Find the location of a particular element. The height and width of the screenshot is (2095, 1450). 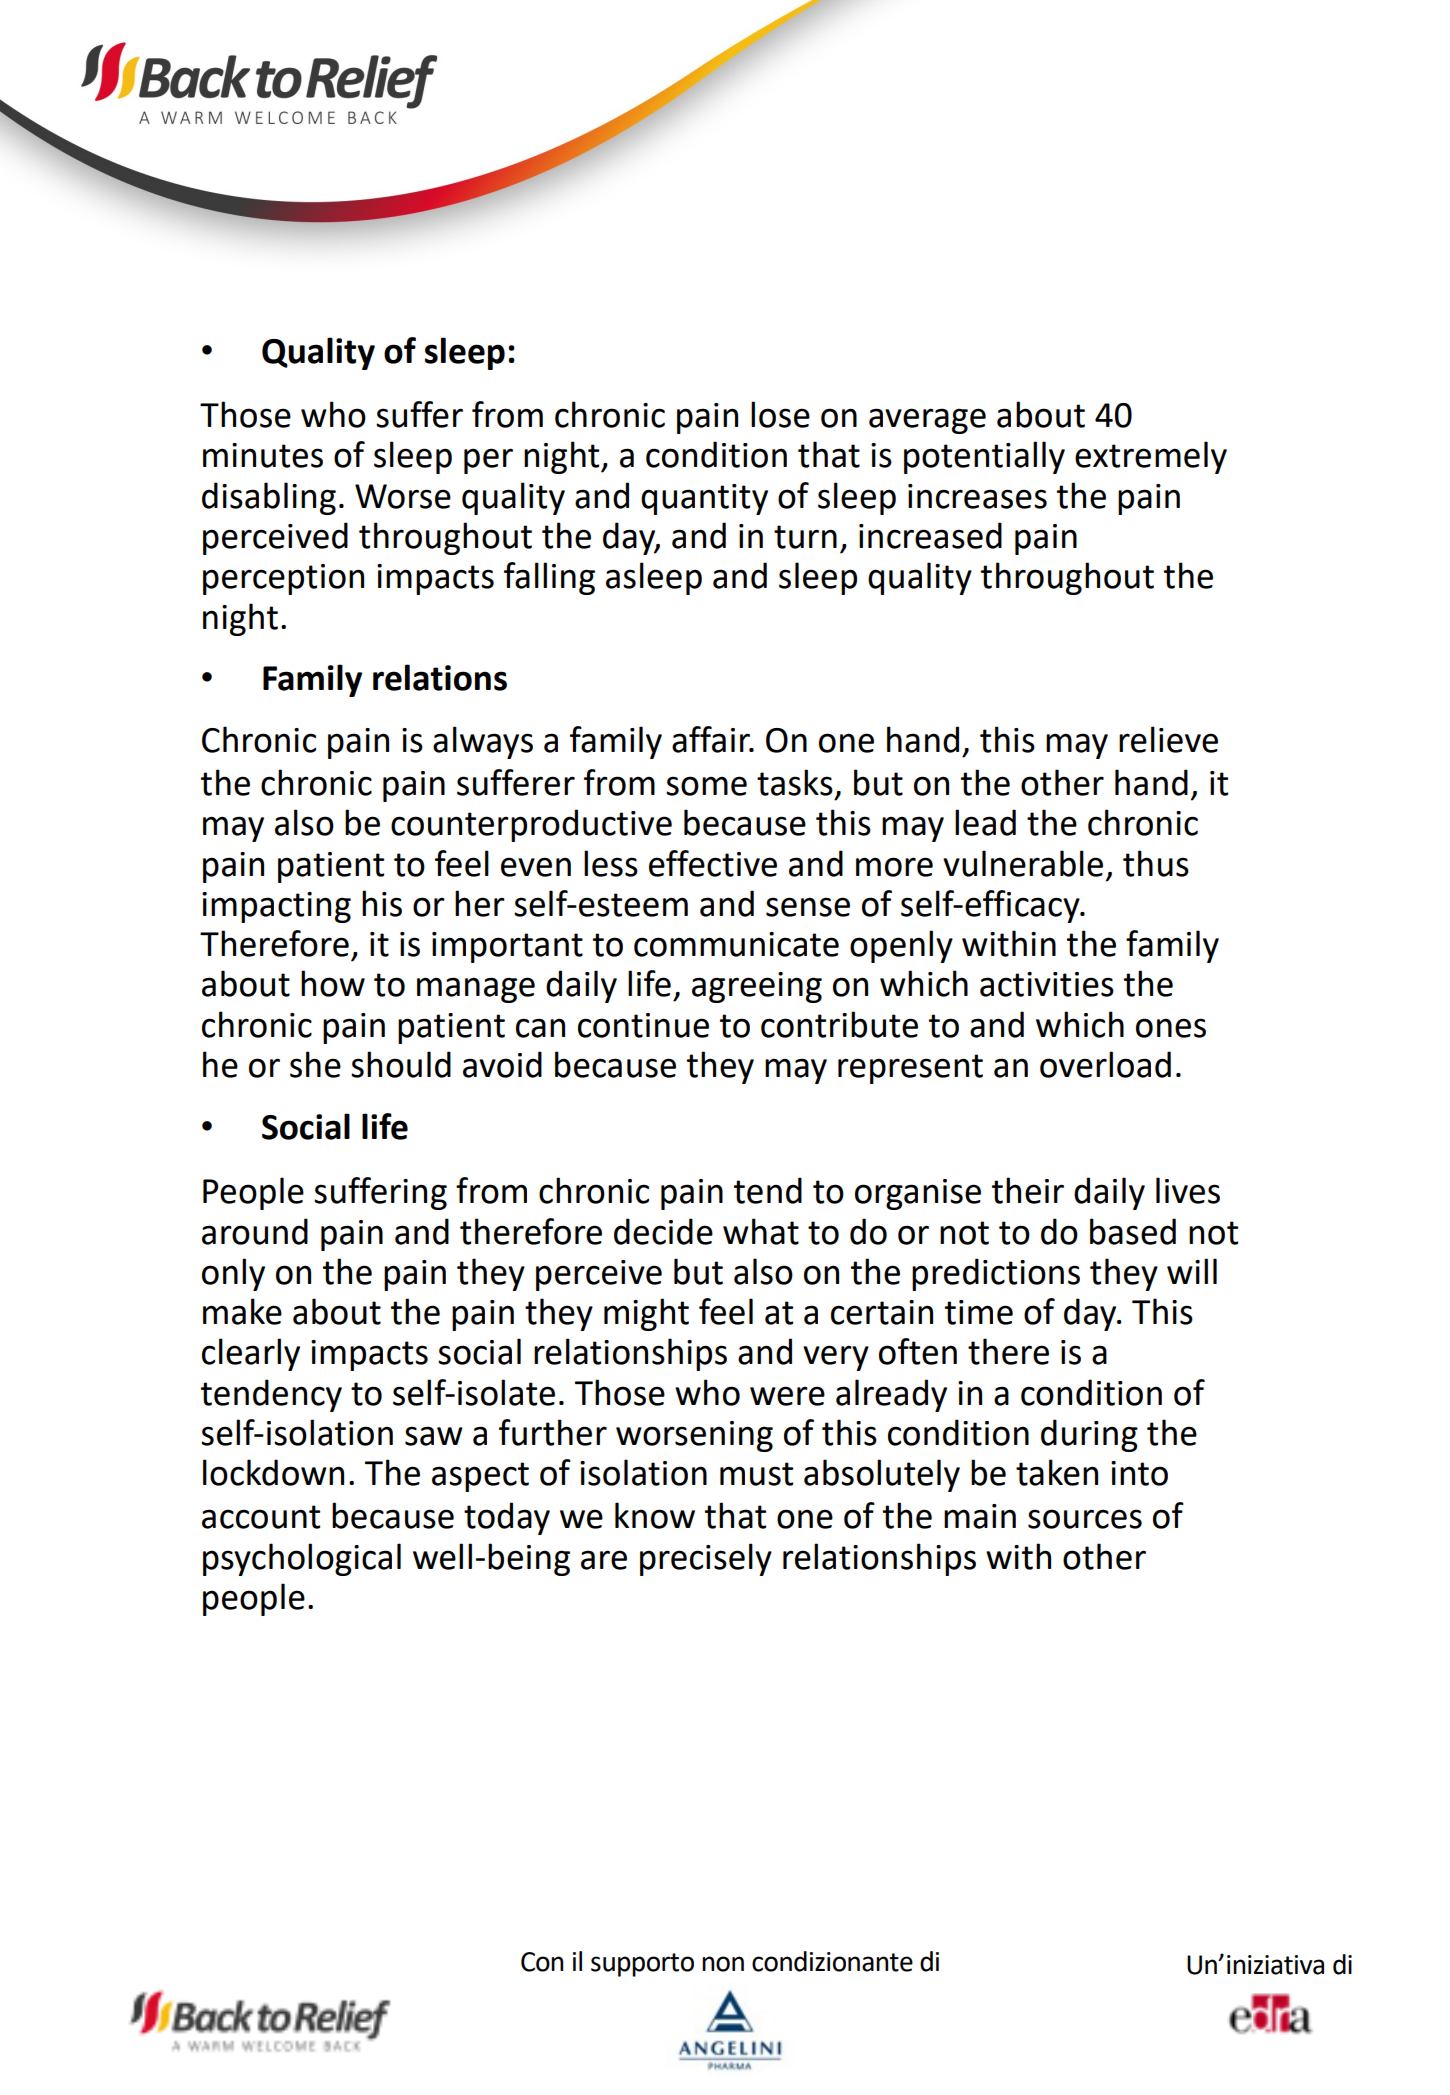

around is located at coordinates (255, 1231).
